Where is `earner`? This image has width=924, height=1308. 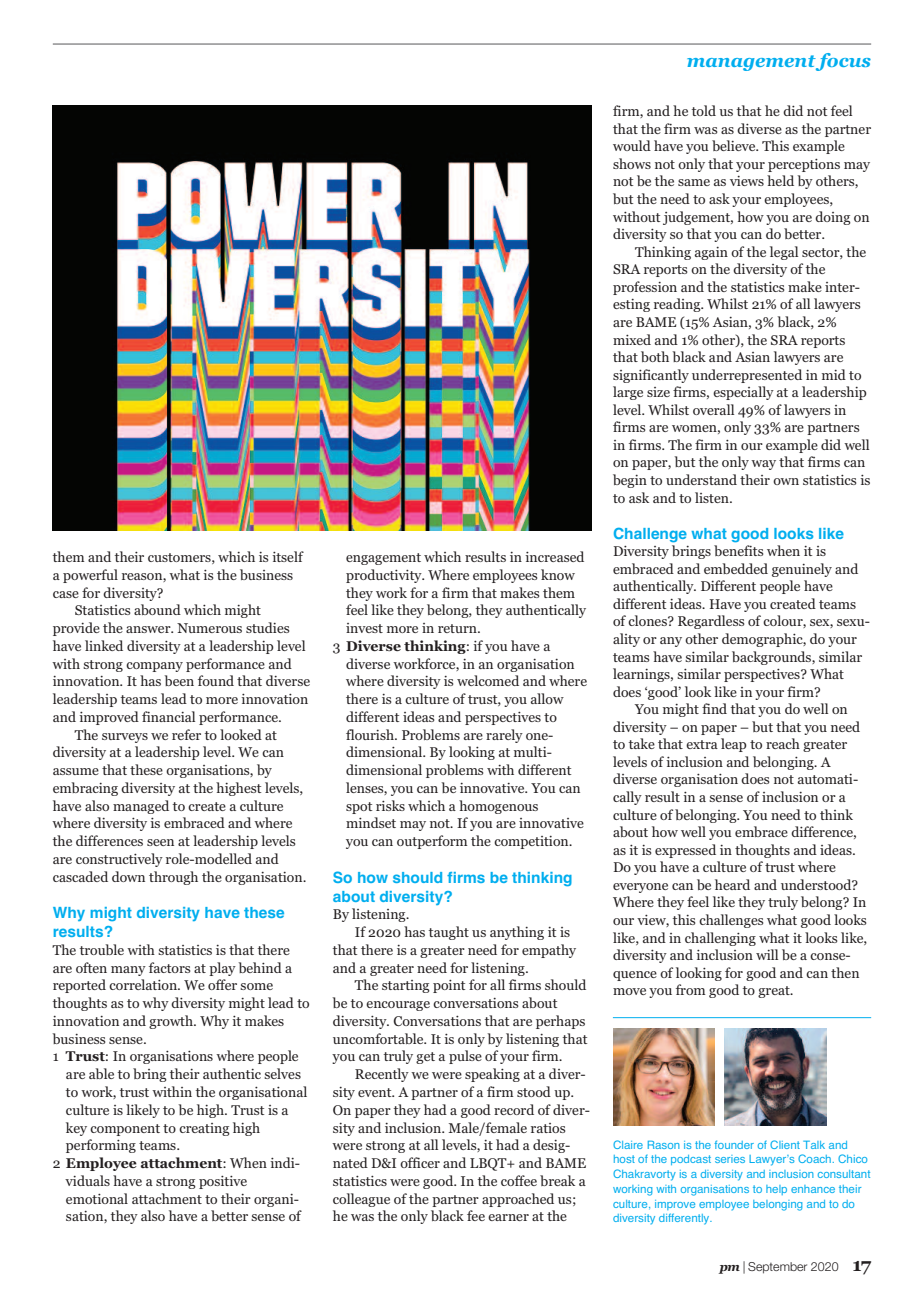 earner is located at coordinates (508, 1217).
